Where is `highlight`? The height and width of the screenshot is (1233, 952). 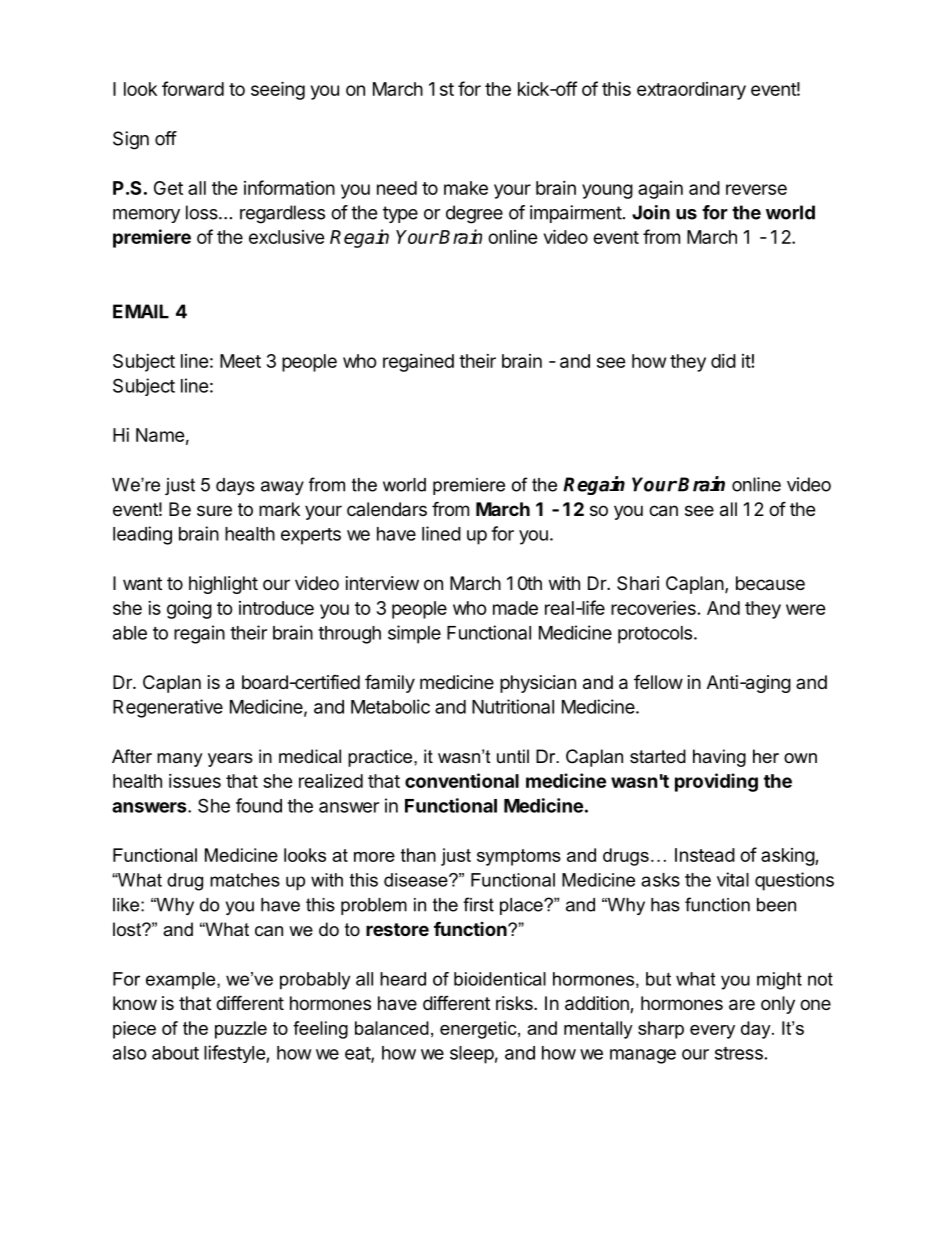 highlight is located at coordinates (223, 585).
